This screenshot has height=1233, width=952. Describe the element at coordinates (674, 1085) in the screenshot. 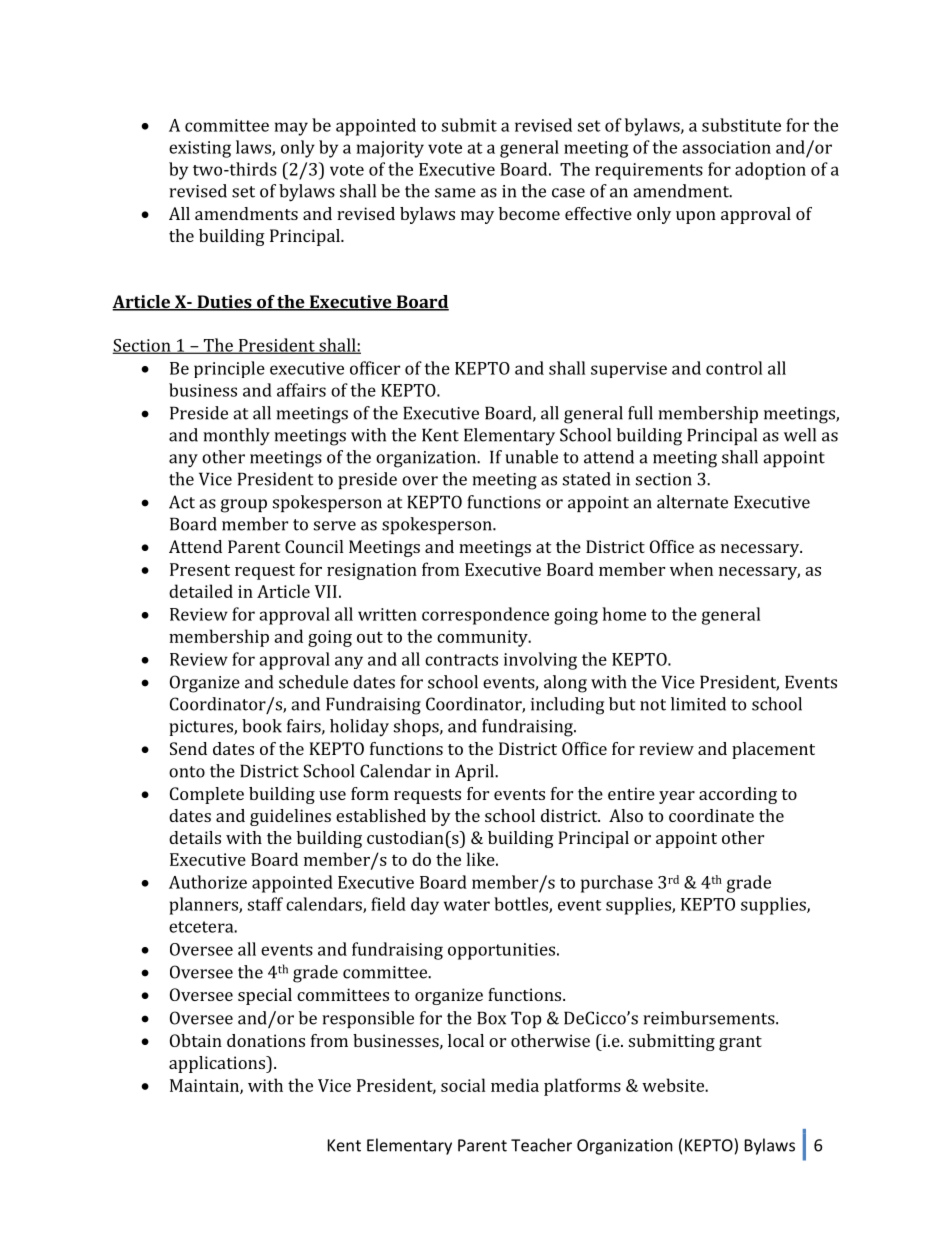

I see `website` at that location.
